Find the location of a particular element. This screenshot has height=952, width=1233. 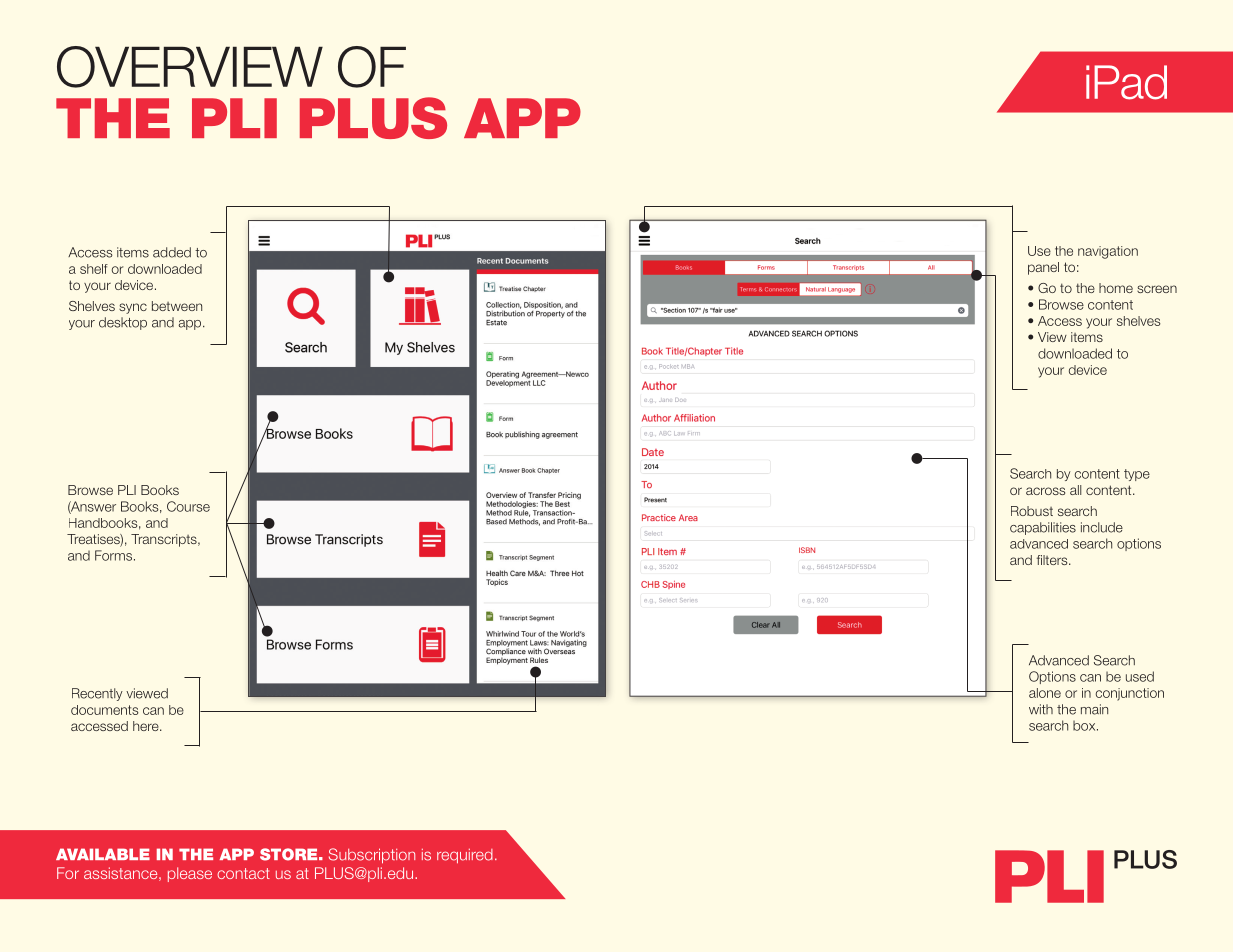

panel is located at coordinates (1043, 268).
